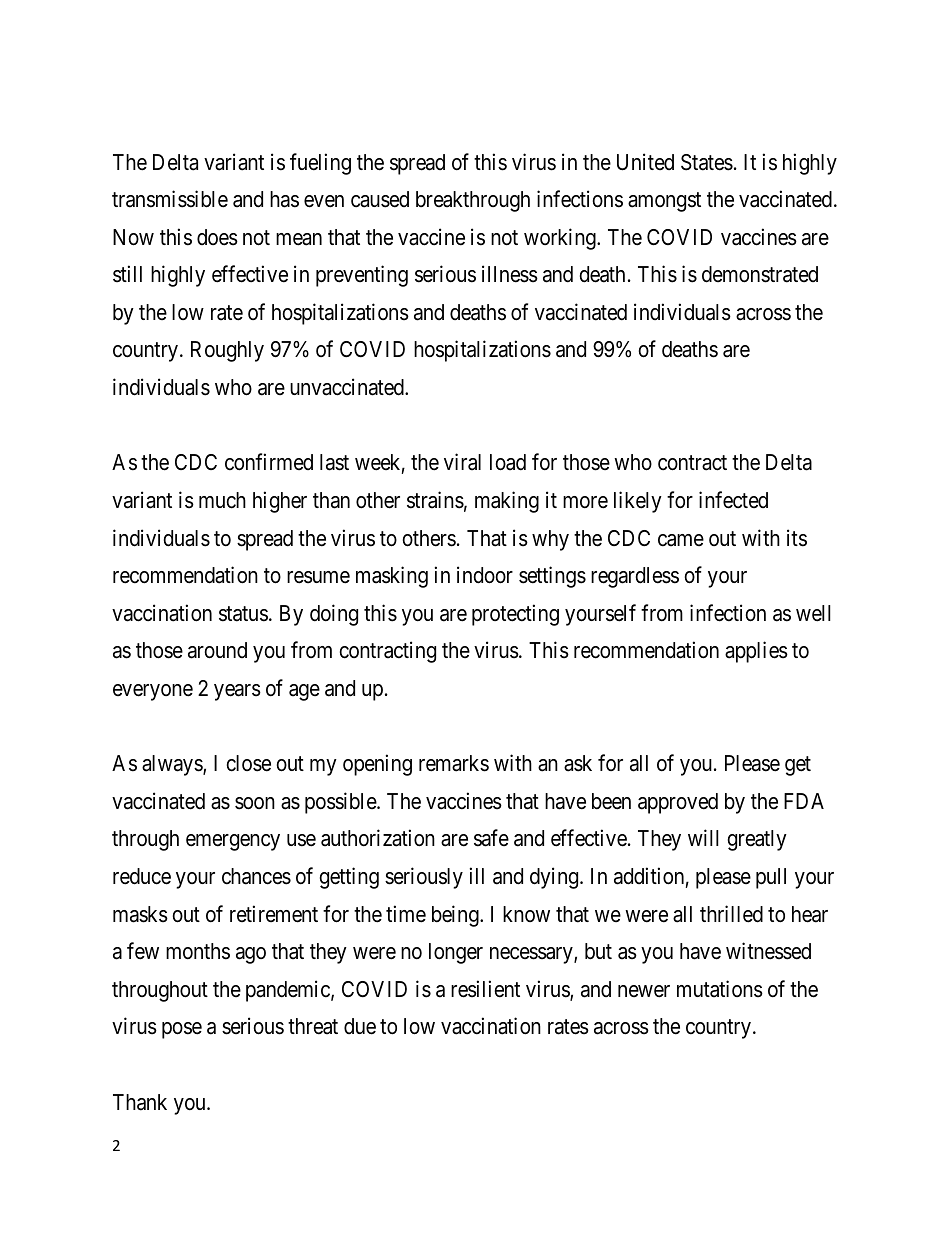 Image resolution: width=952 pixels, height=1233 pixels. What do you see at coordinates (733, 500) in the screenshot?
I see `infected` at bounding box center [733, 500].
